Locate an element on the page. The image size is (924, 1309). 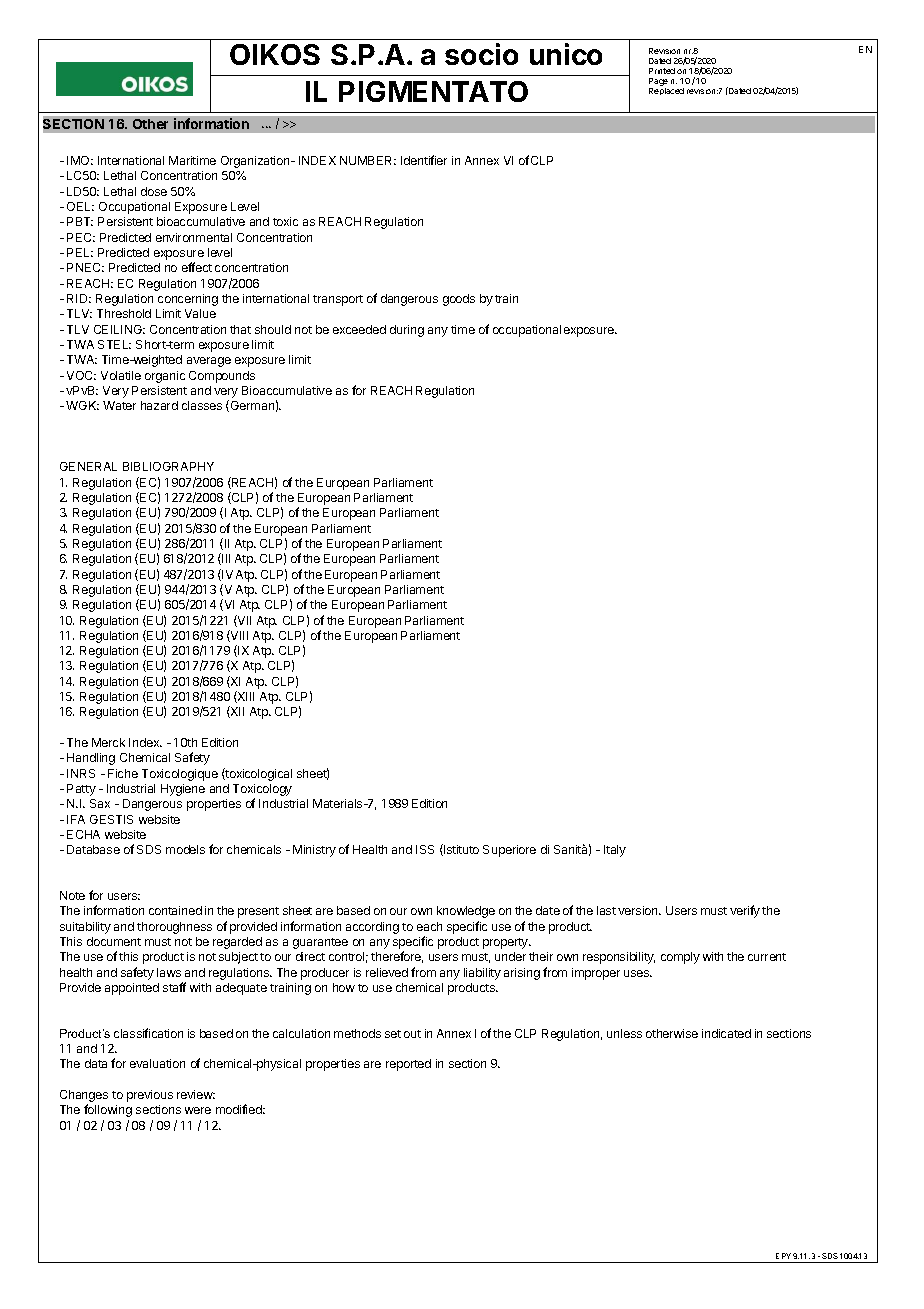
Italy is located at coordinates (615, 851).
